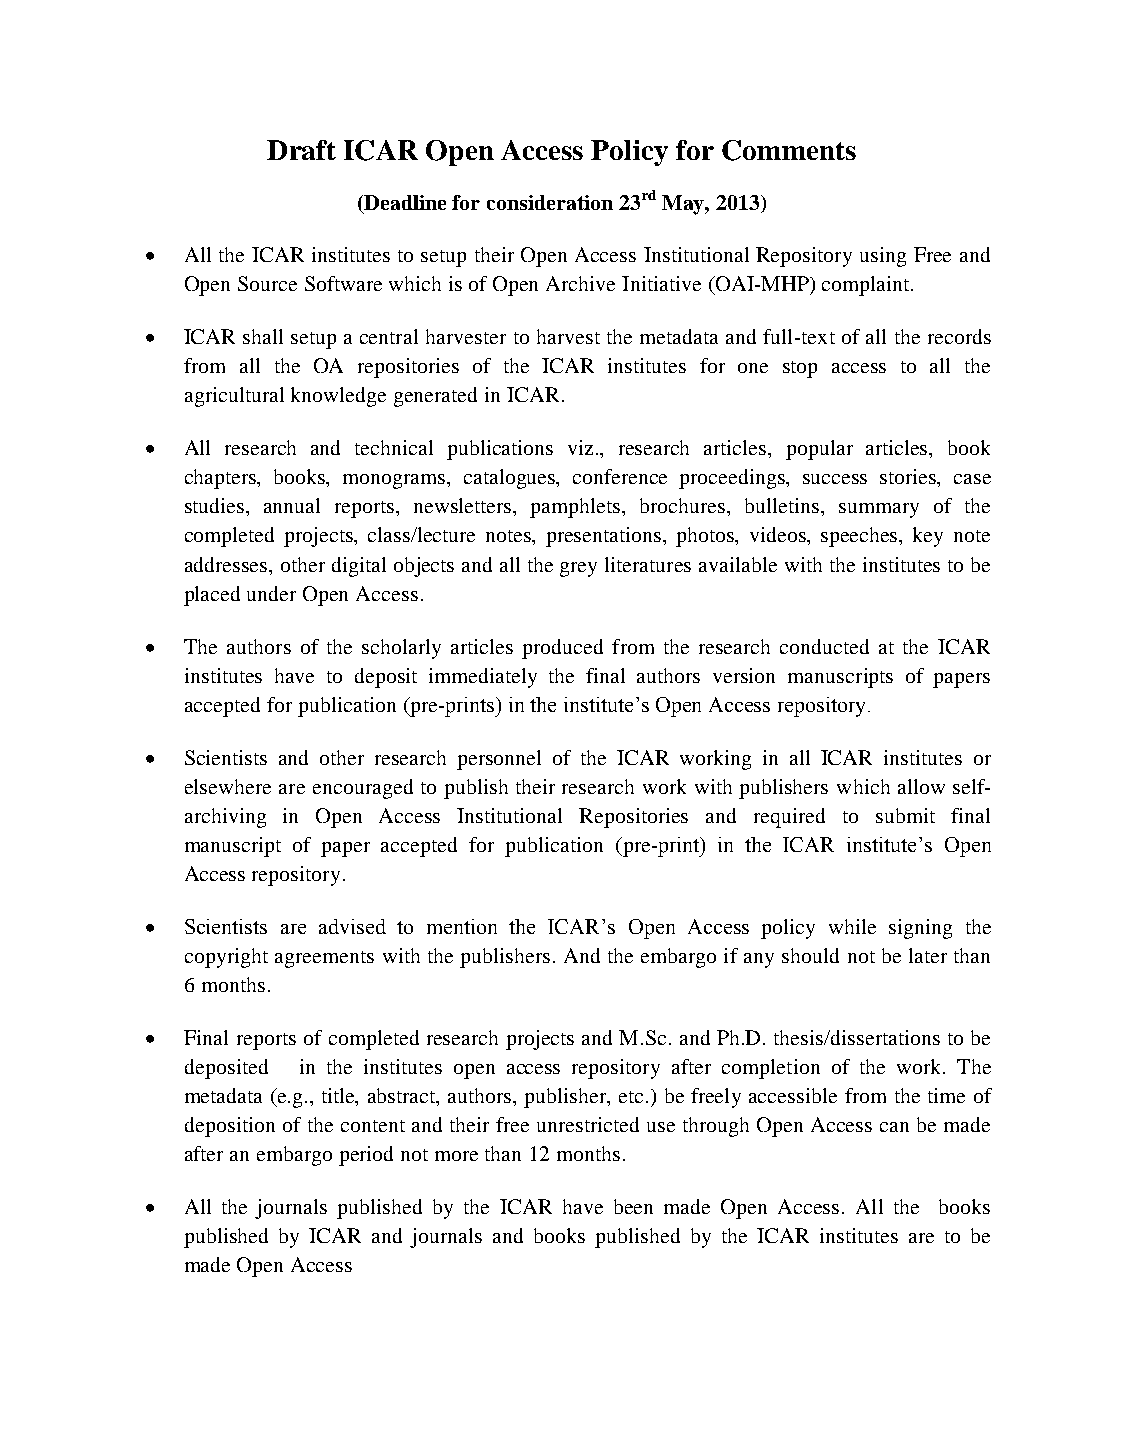  What do you see at coordinates (363, 789) in the screenshot?
I see `encouraged` at bounding box center [363, 789].
